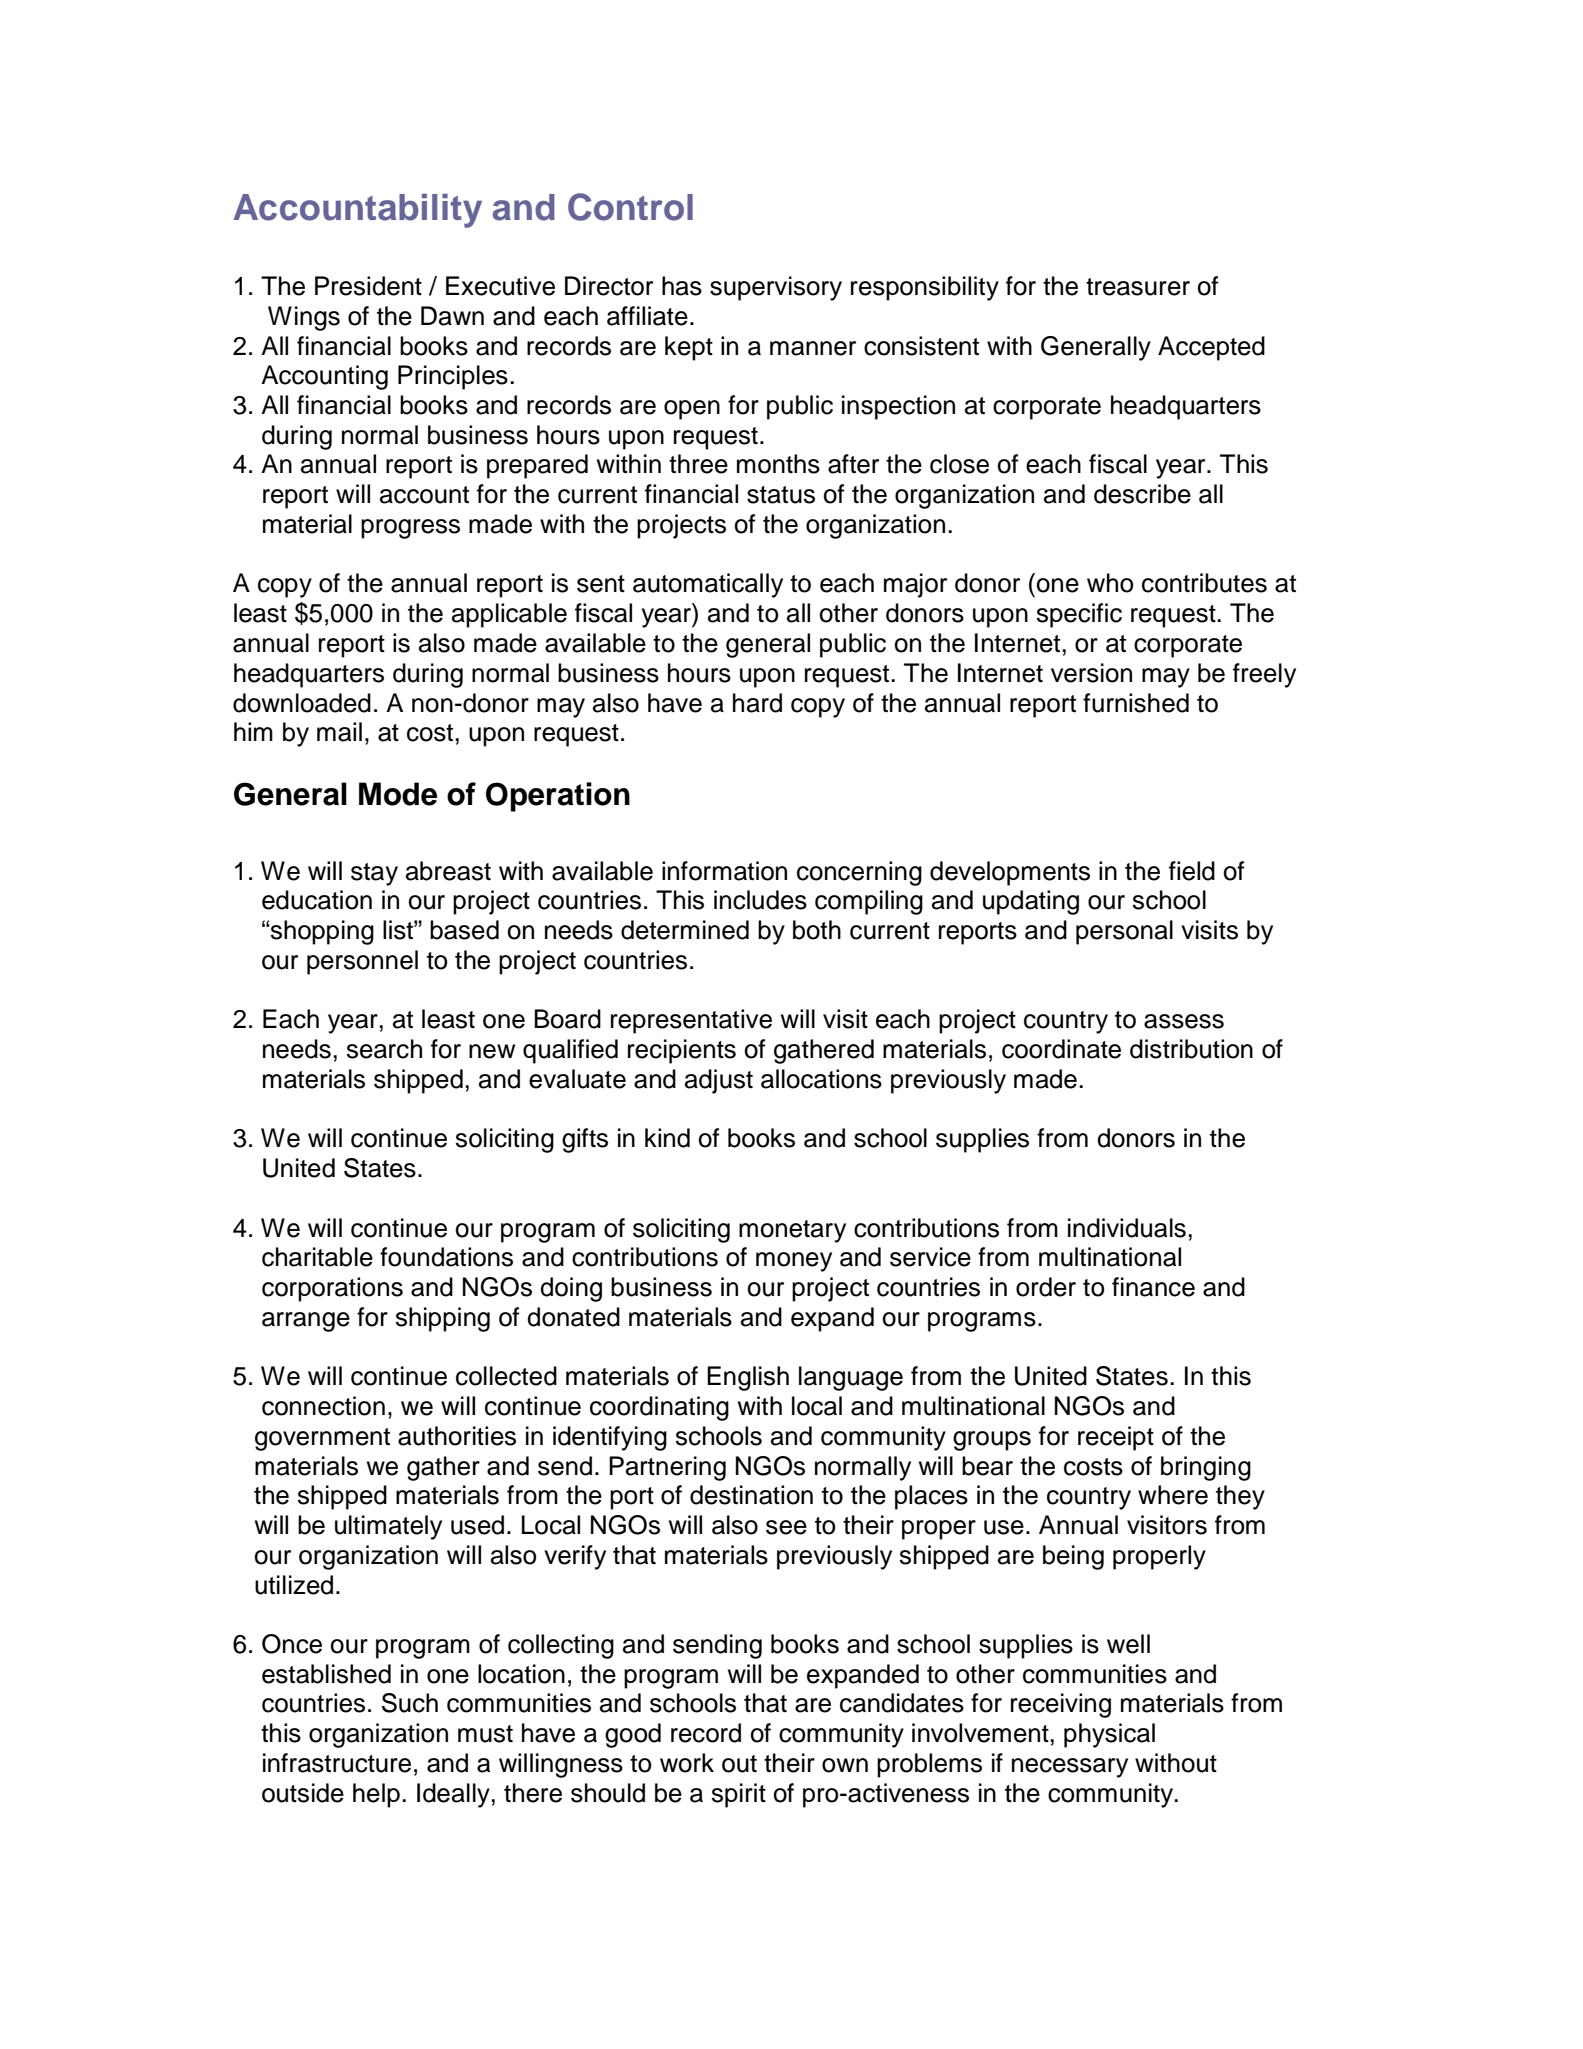  I want to click on furnished, so click(1136, 703).
